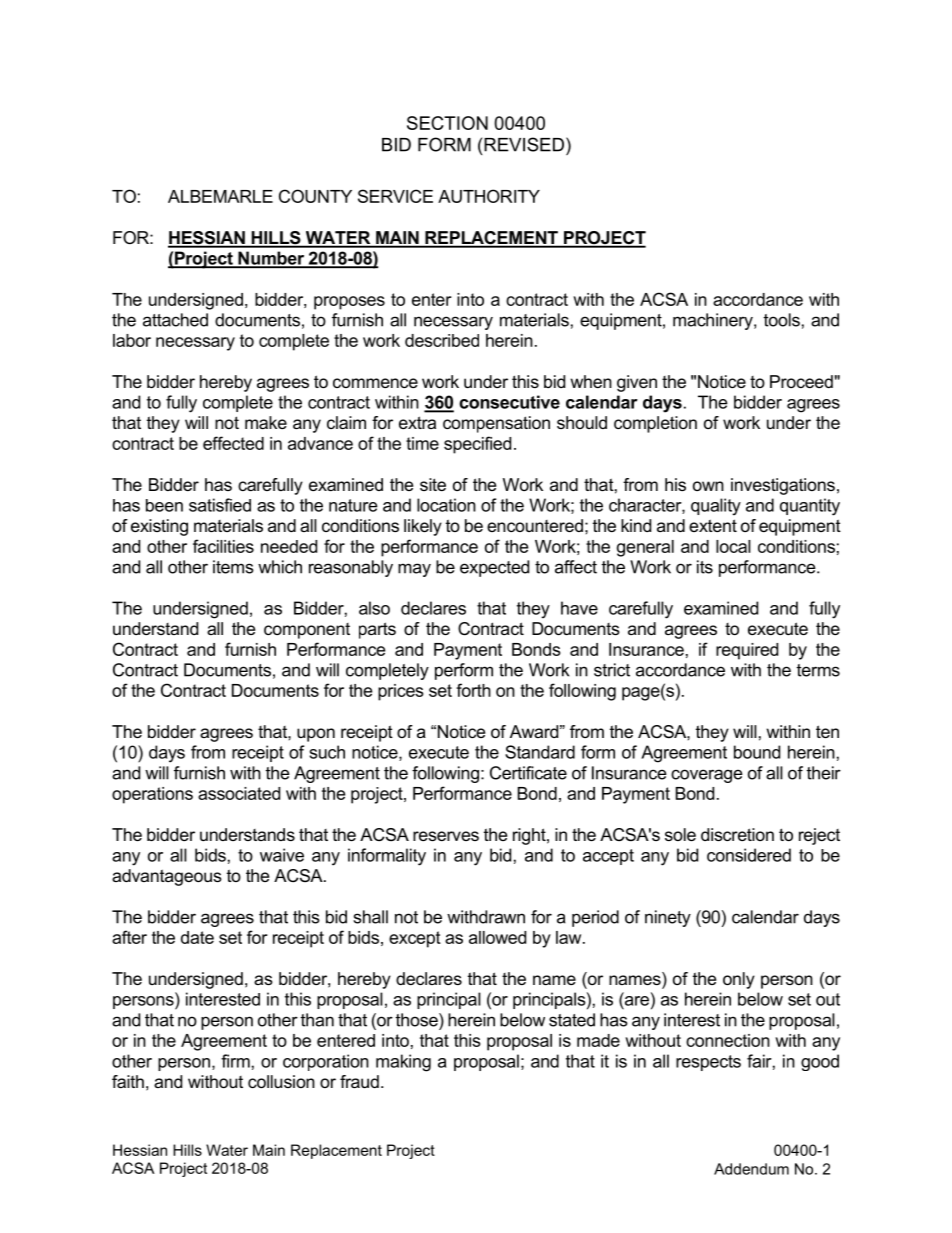 This image has height=1233, width=952. Describe the element at coordinates (714, 321) in the image. I see `machinery` at that location.
